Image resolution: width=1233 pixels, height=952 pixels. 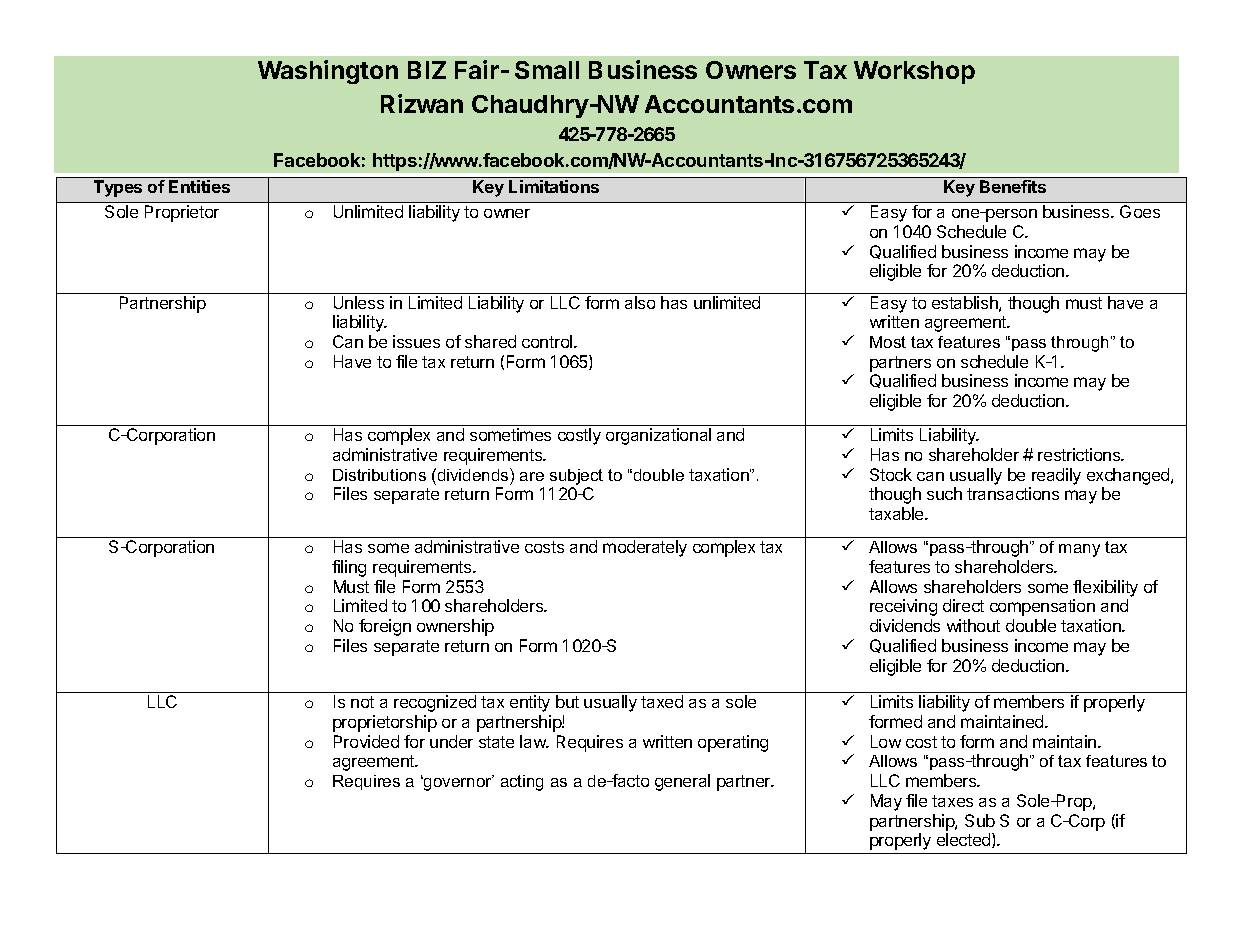 I want to click on restrictions, so click(x=1080, y=454).
